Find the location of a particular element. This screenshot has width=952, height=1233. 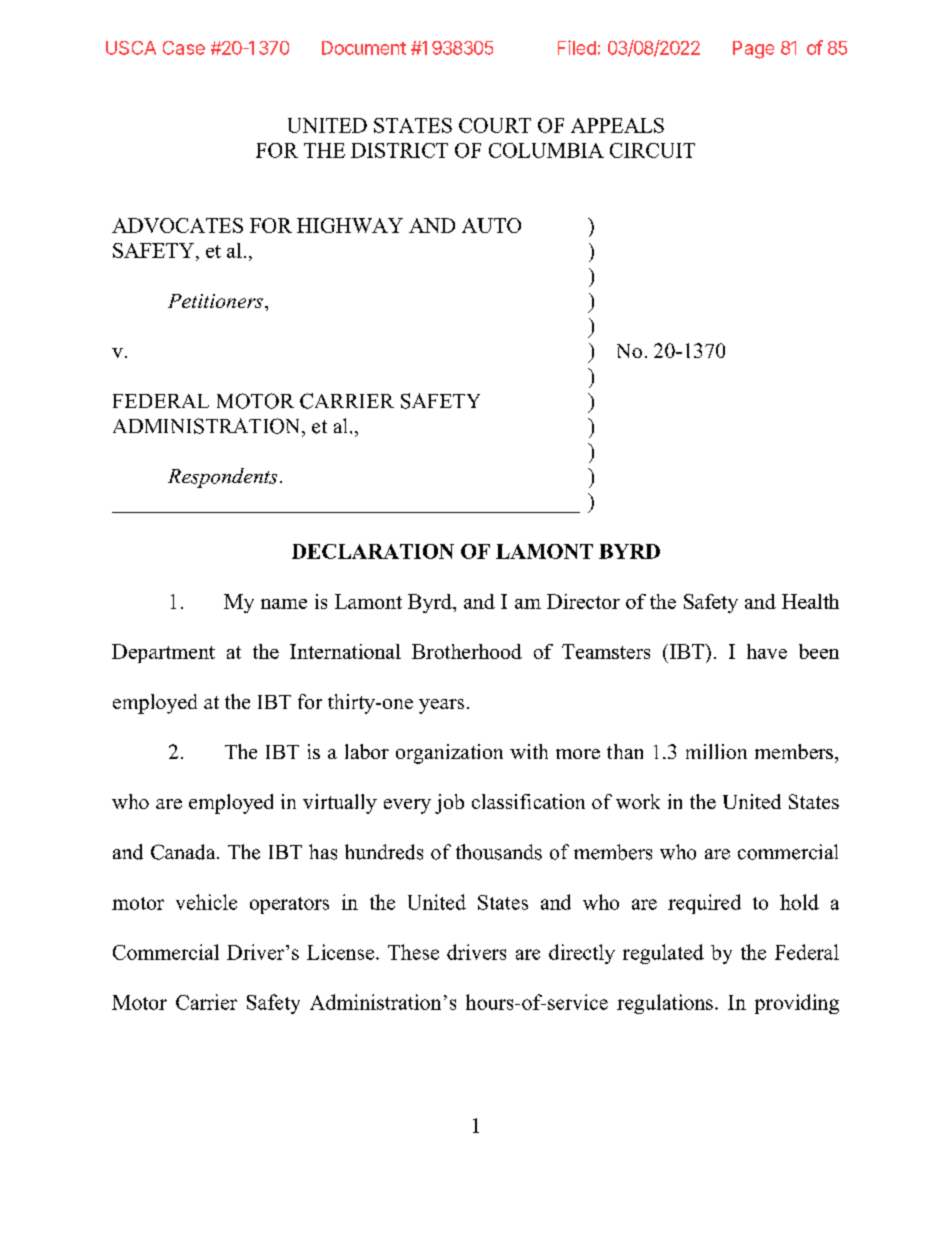

COURT is located at coordinates (495, 125).
